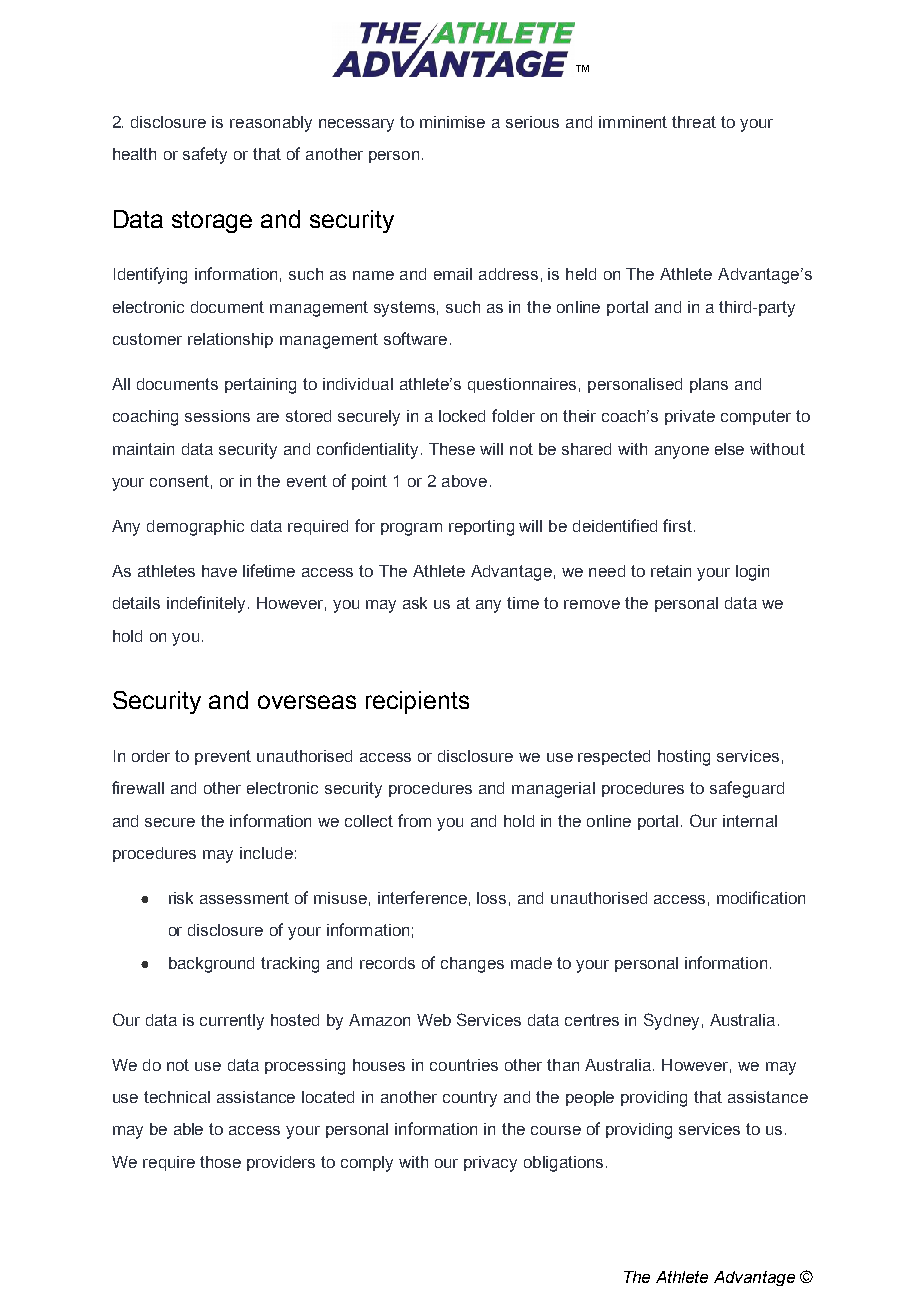 The image size is (924, 1308). What do you see at coordinates (138, 787) in the document?
I see `firewall` at bounding box center [138, 787].
